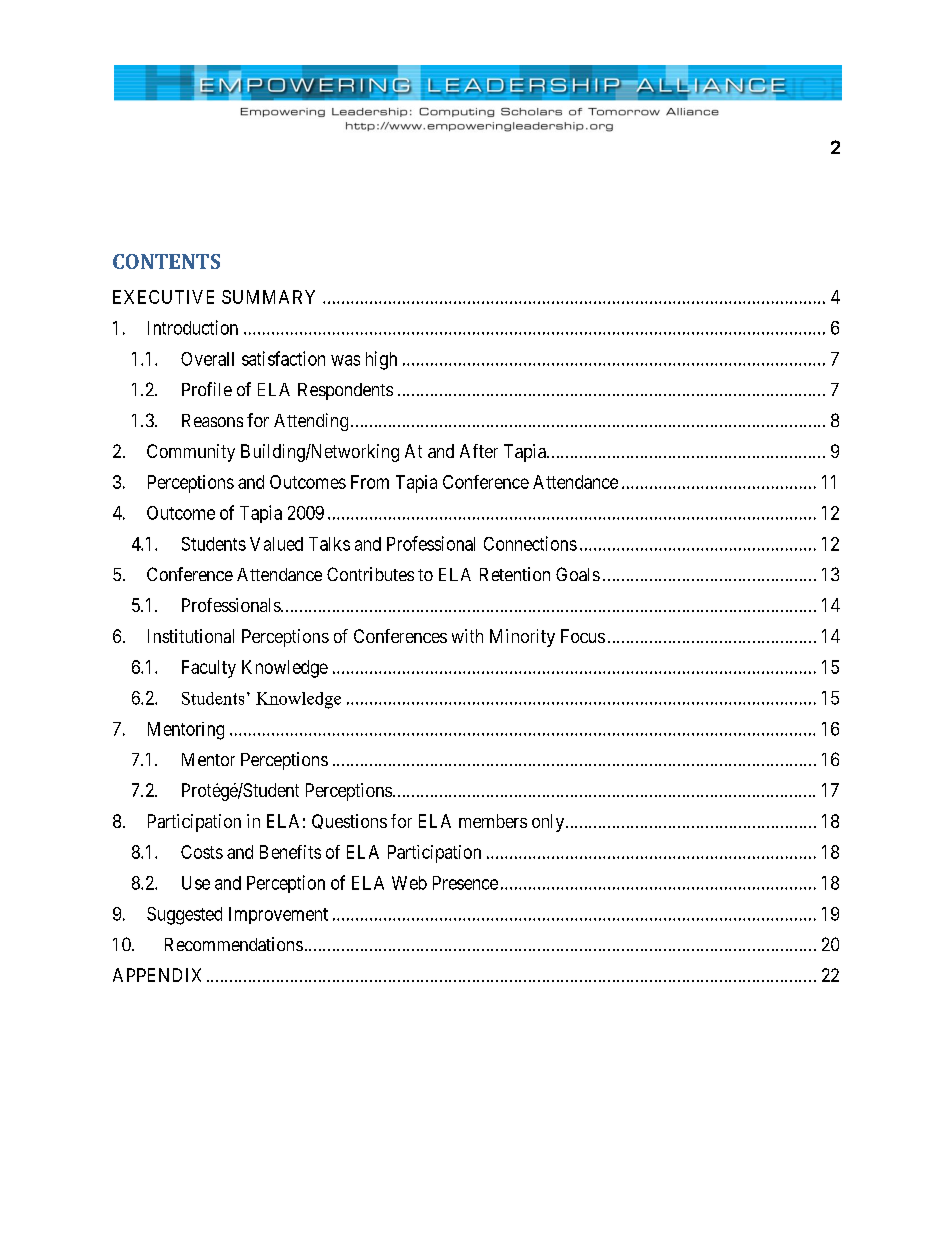 This screenshot has height=1233, width=952. What do you see at coordinates (278, 915) in the screenshot?
I see `Improvement` at bounding box center [278, 915].
